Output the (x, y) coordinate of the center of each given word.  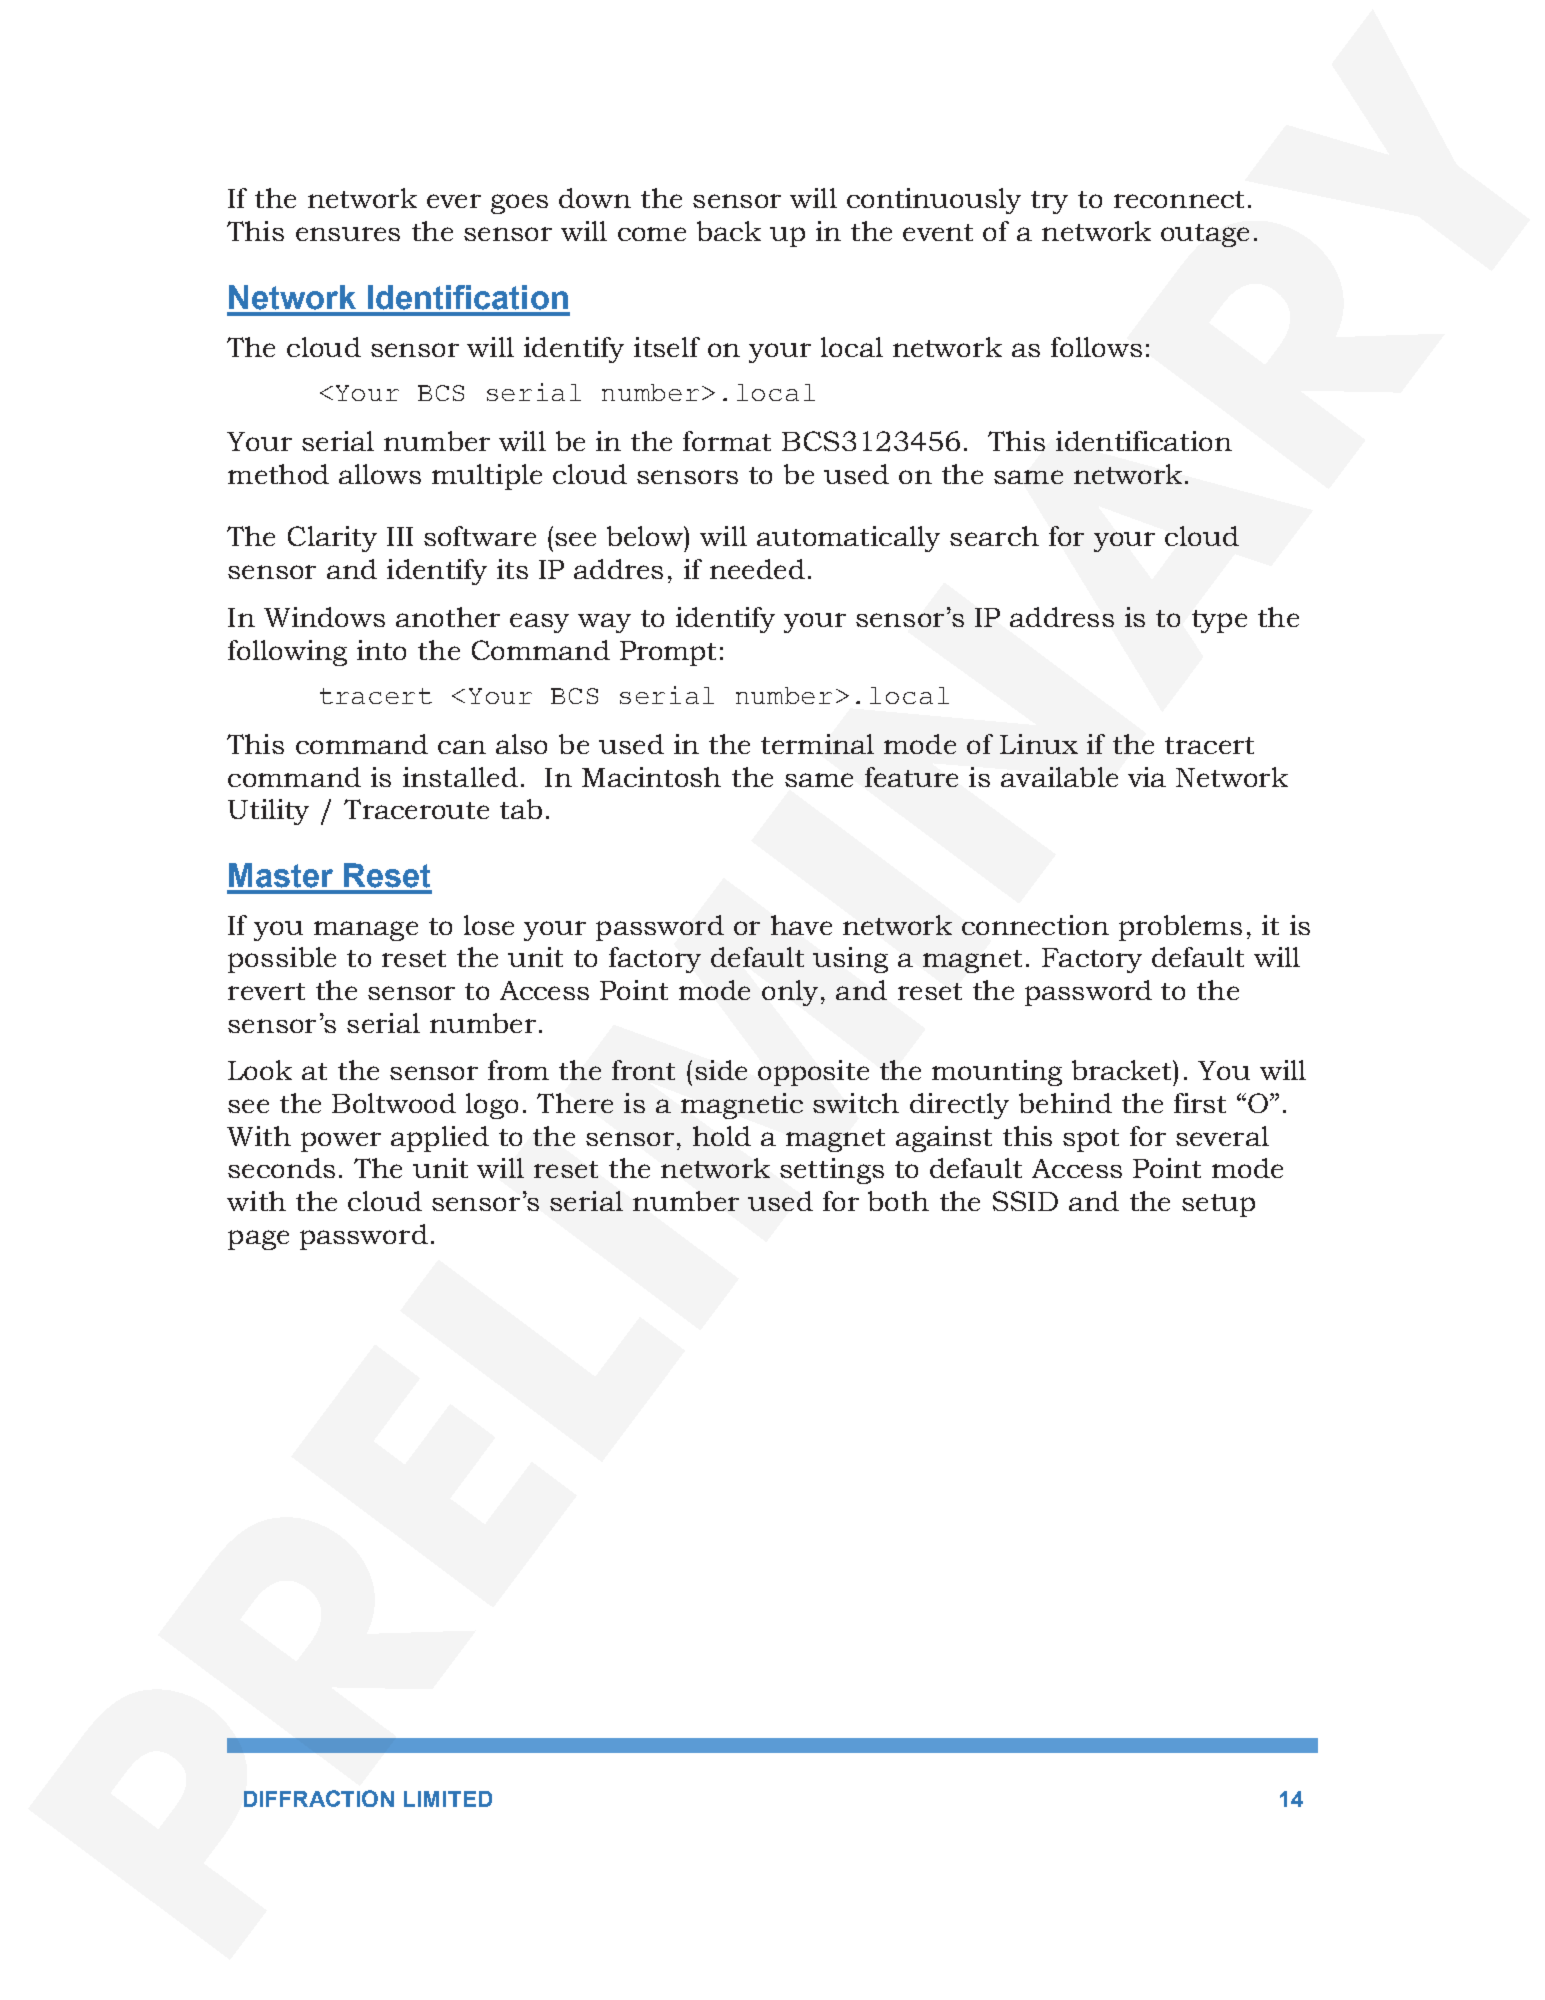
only (790, 993)
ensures (348, 234)
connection (1035, 925)
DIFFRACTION (319, 1798)
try (1049, 202)
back (729, 231)
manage (366, 931)
